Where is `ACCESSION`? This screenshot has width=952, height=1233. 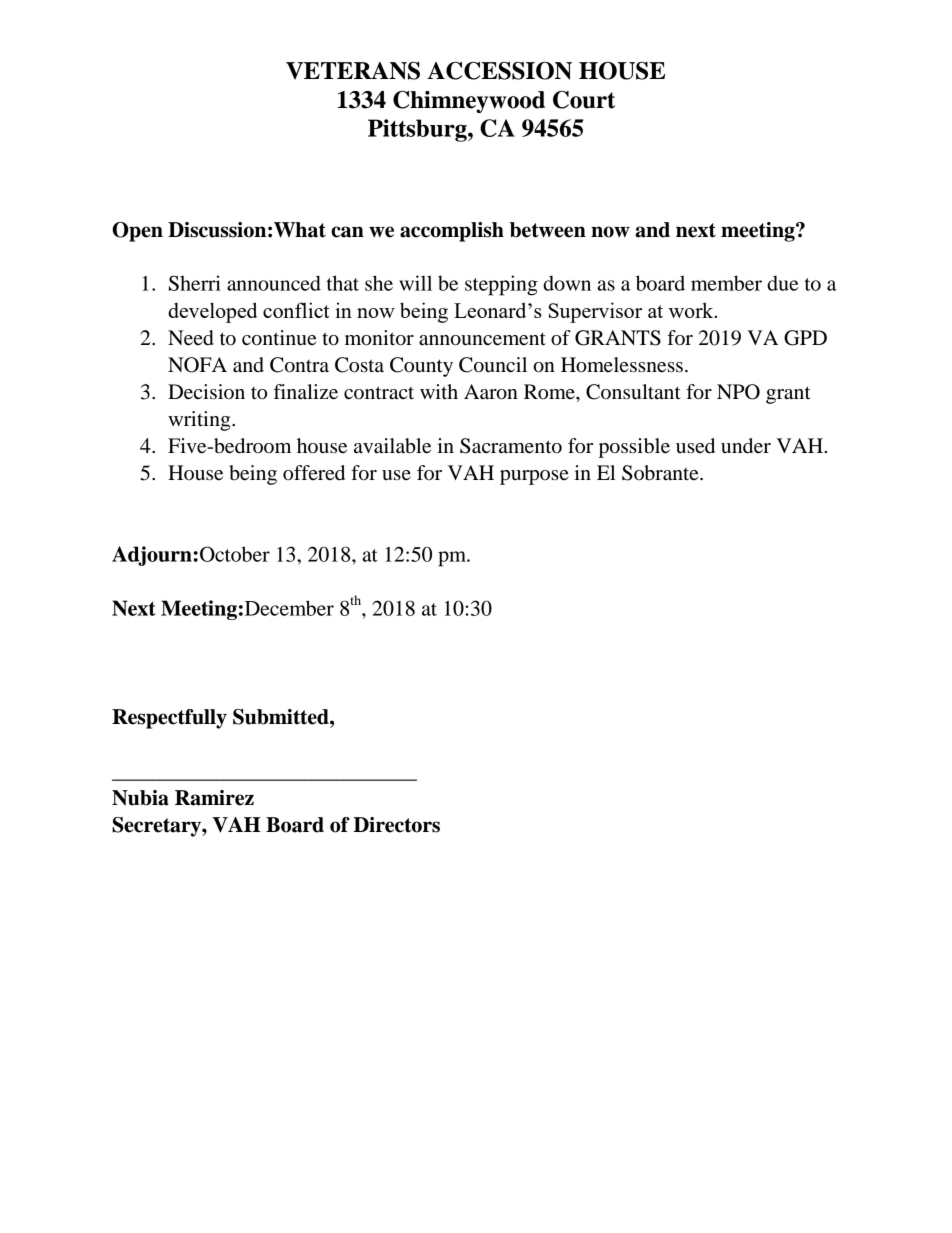
ACCESSION is located at coordinates (499, 71).
